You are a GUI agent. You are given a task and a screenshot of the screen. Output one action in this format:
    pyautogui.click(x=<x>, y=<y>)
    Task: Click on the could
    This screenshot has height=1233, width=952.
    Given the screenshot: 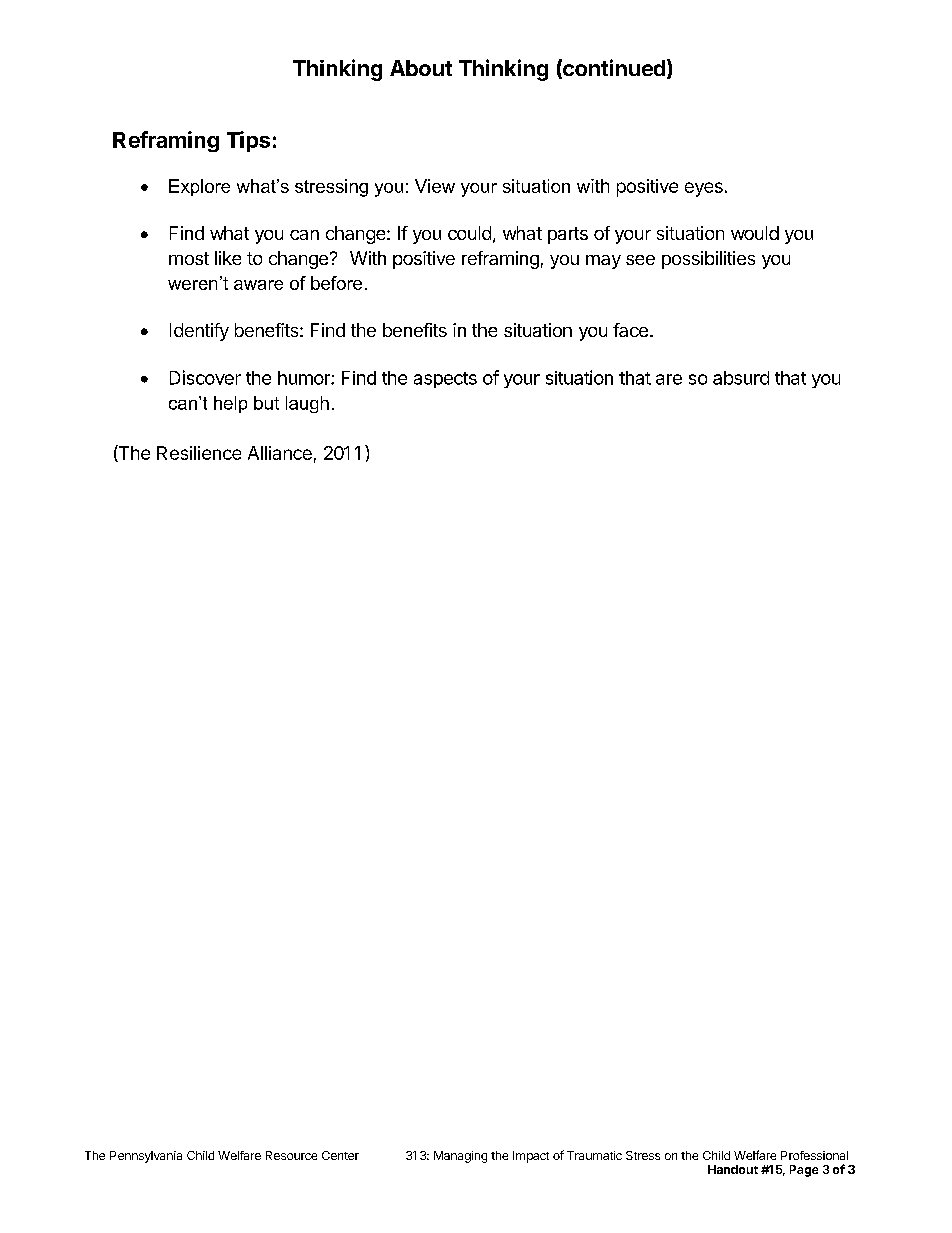 What is the action you would take?
    pyautogui.click(x=469, y=233)
